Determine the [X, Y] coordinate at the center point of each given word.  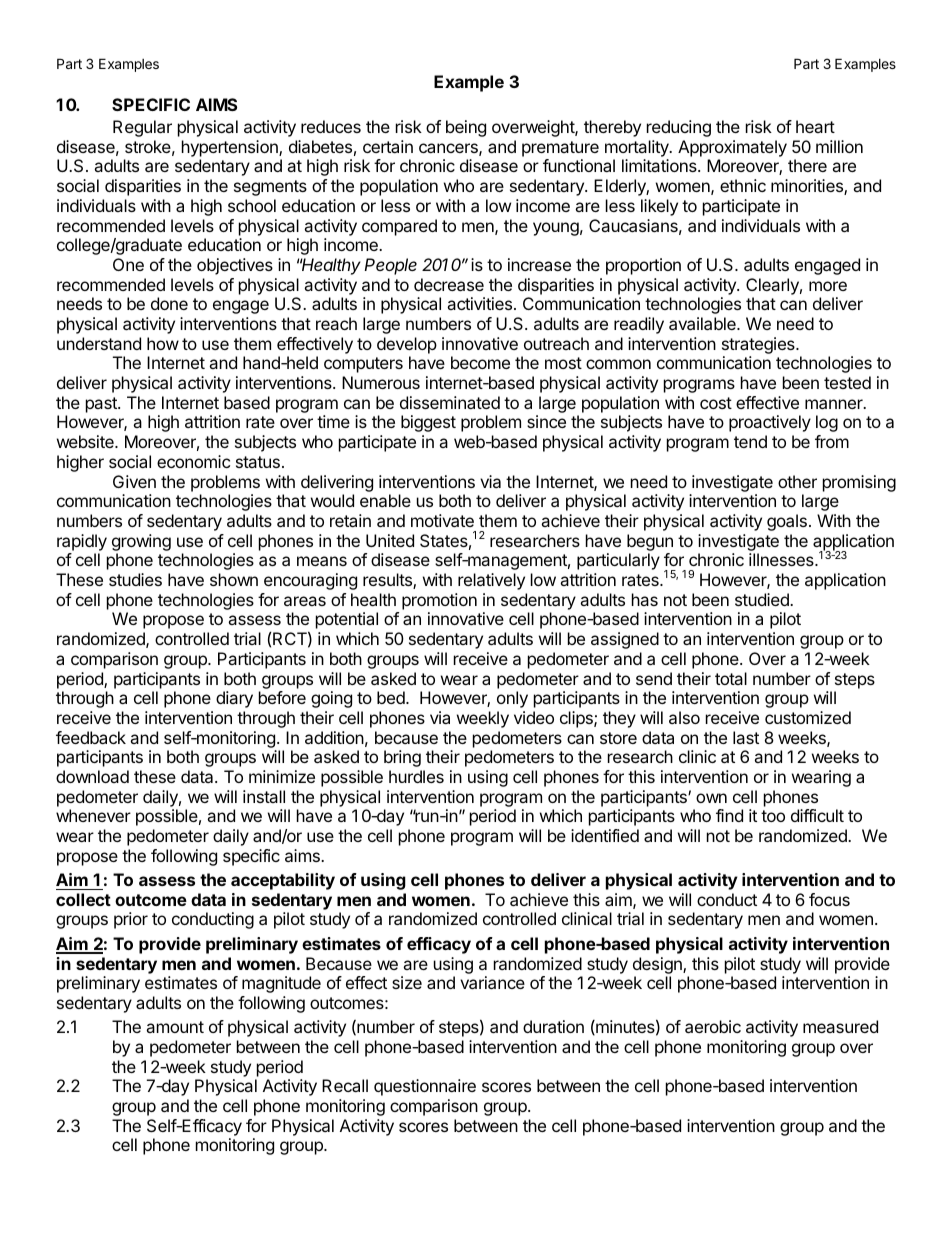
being [466, 128]
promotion [439, 601]
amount [175, 1027]
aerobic [713, 1026]
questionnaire [425, 1087]
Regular [142, 128]
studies [135, 579]
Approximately [732, 148]
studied [763, 599]
